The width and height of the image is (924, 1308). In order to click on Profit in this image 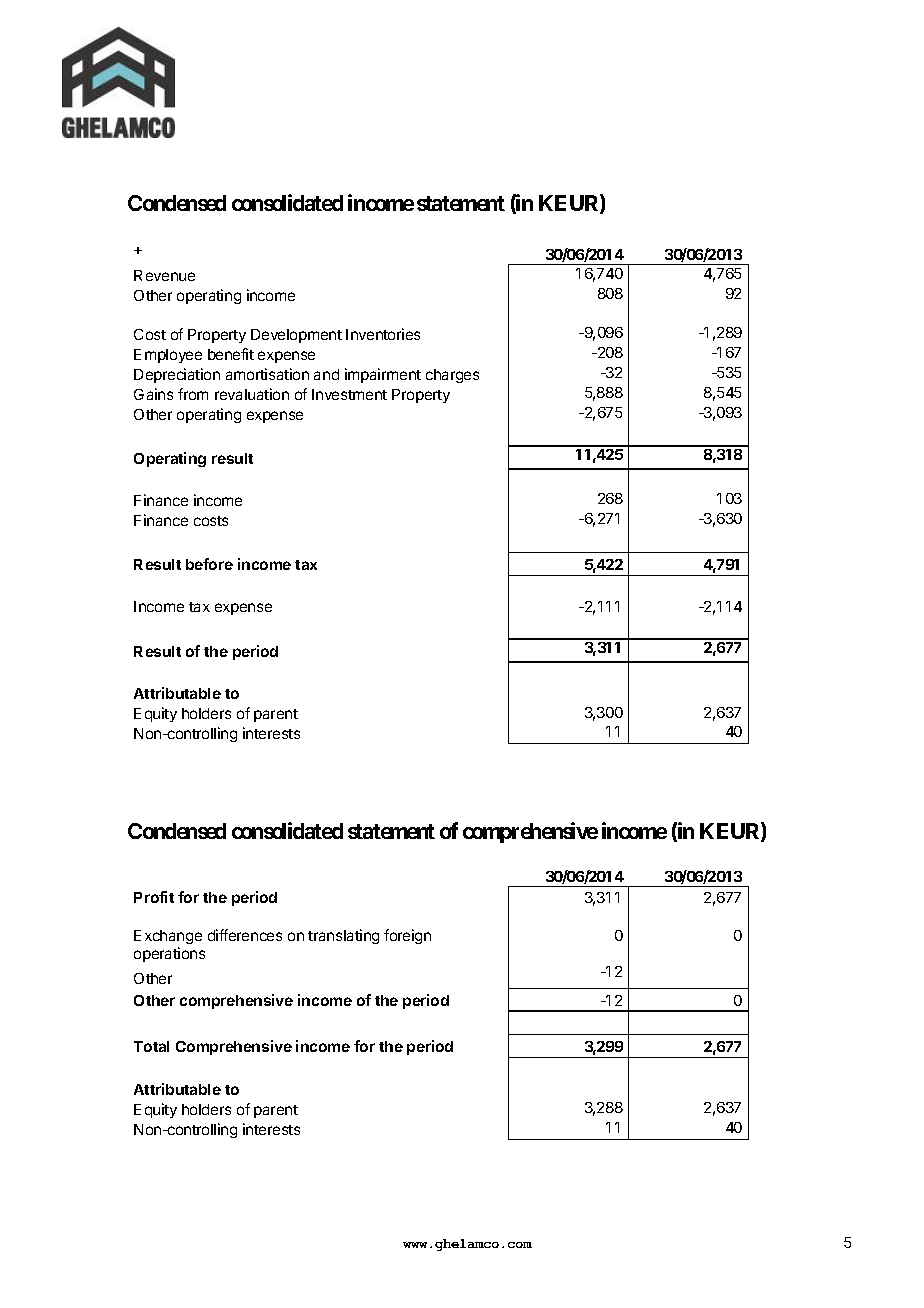, I will do `click(154, 897)`.
